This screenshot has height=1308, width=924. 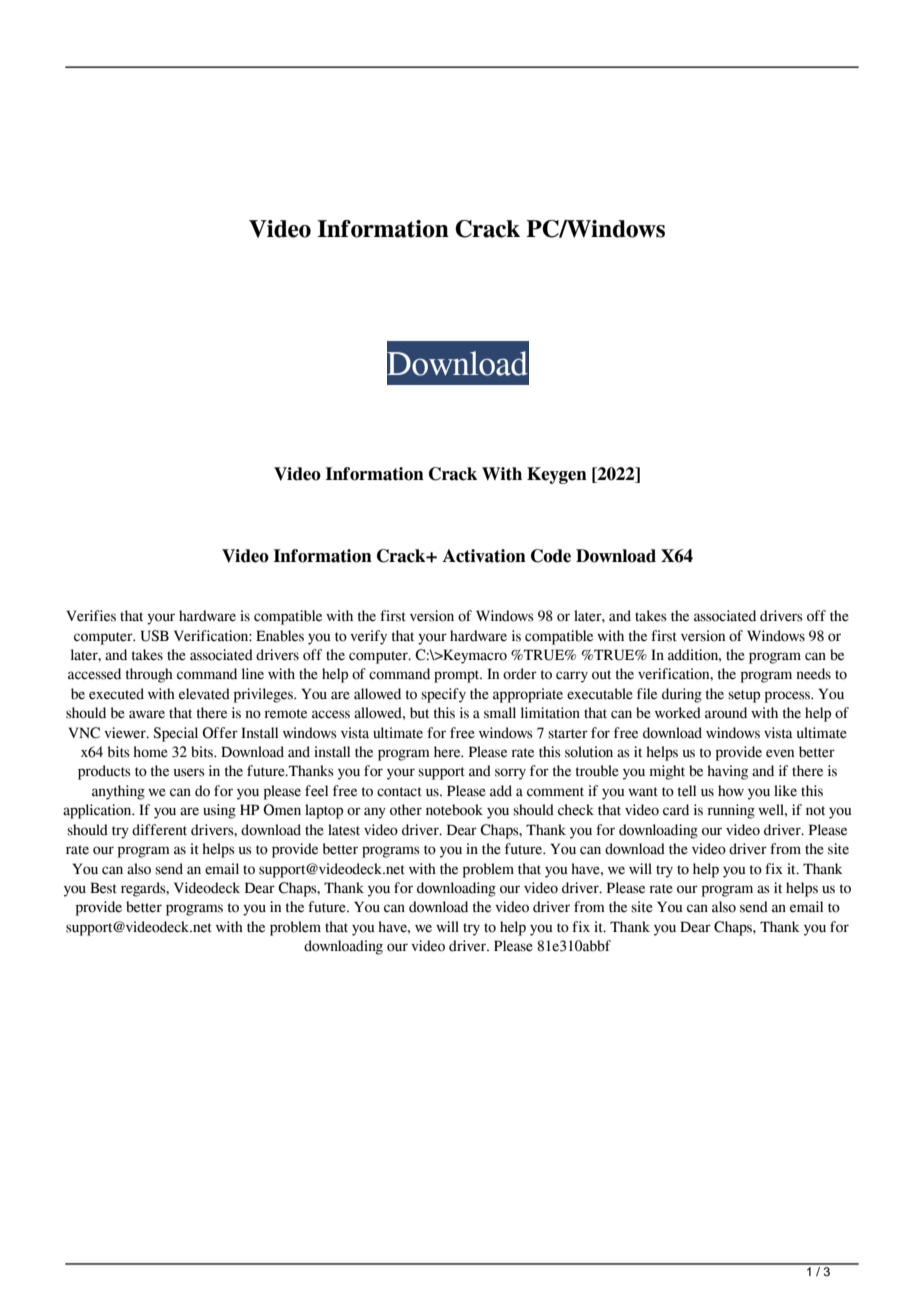 I want to click on latest, so click(x=344, y=830).
